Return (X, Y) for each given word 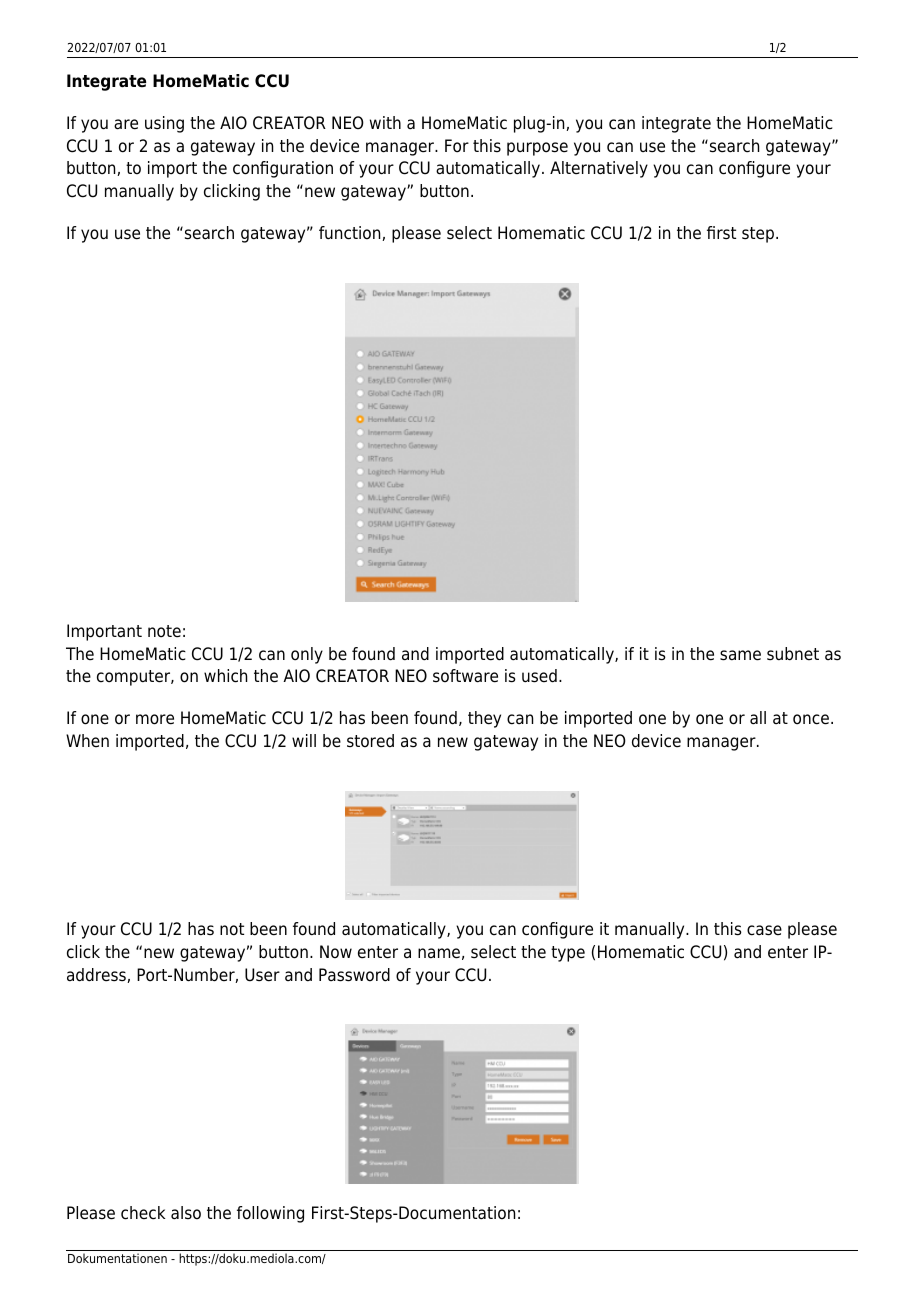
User (262, 975)
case (764, 930)
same (740, 655)
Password (354, 975)
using (164, 124)
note (164, 631)
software (465, 676)
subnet (793, 654)
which (225, 676)
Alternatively (599, 169)
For (457, 146)
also (186, 1213)
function (351, 233)
